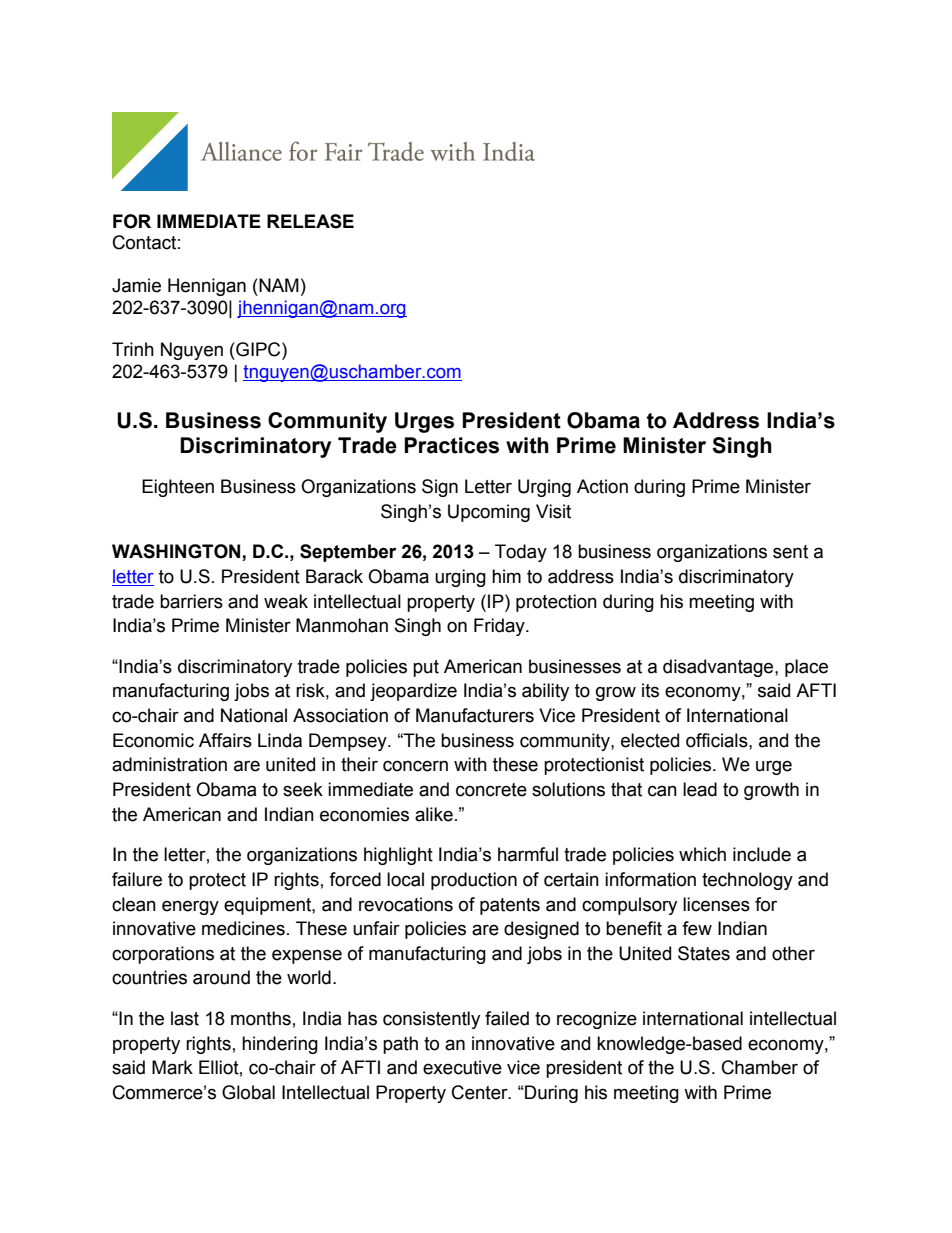 The height and width of the screenshot is (1233, 952). Describe the element at coordinates (172, 1067) in the screenshot. I see `Mark` at that location.
